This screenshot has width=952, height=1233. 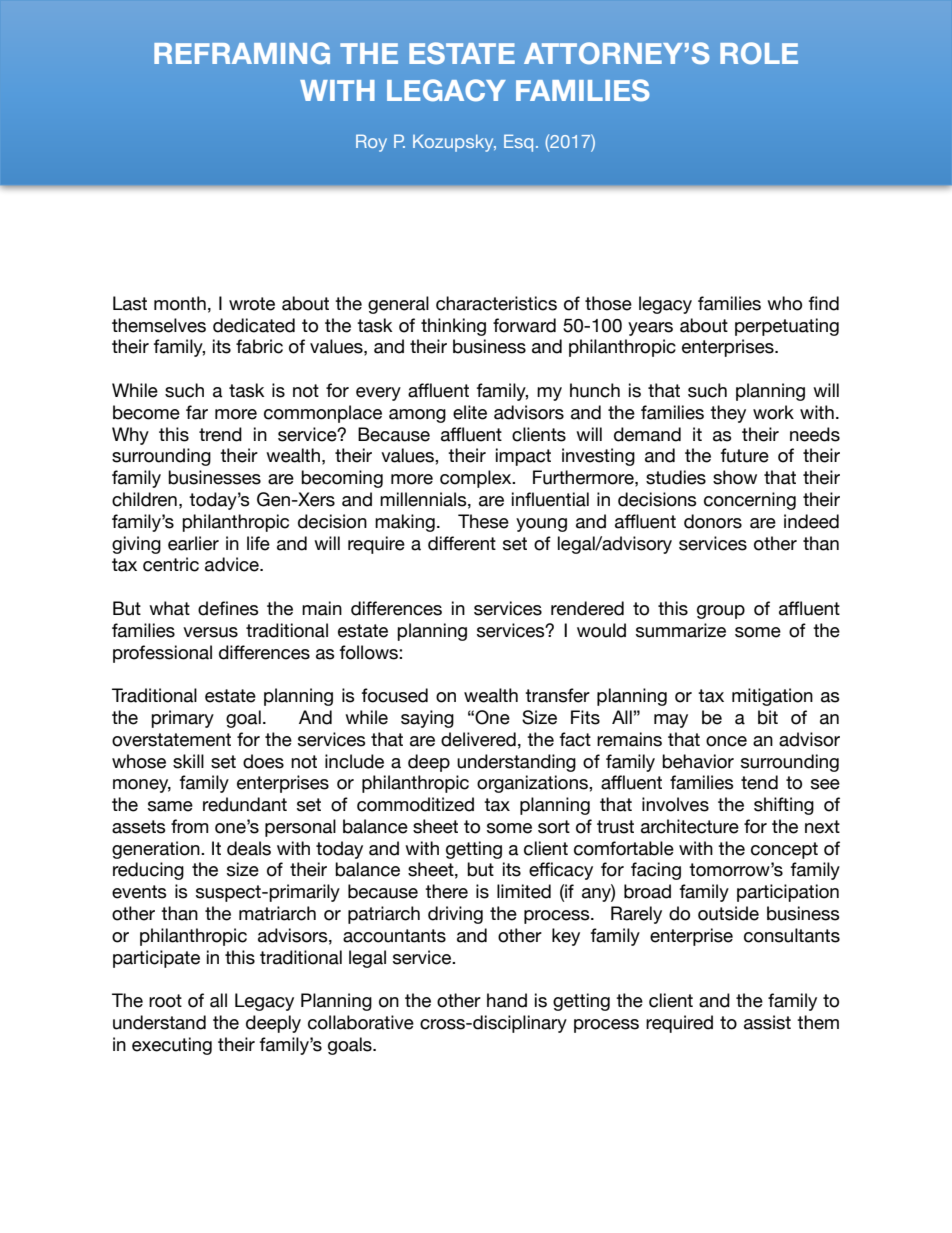 I want to click on REFRAMING, so click(x=242, y=53).
